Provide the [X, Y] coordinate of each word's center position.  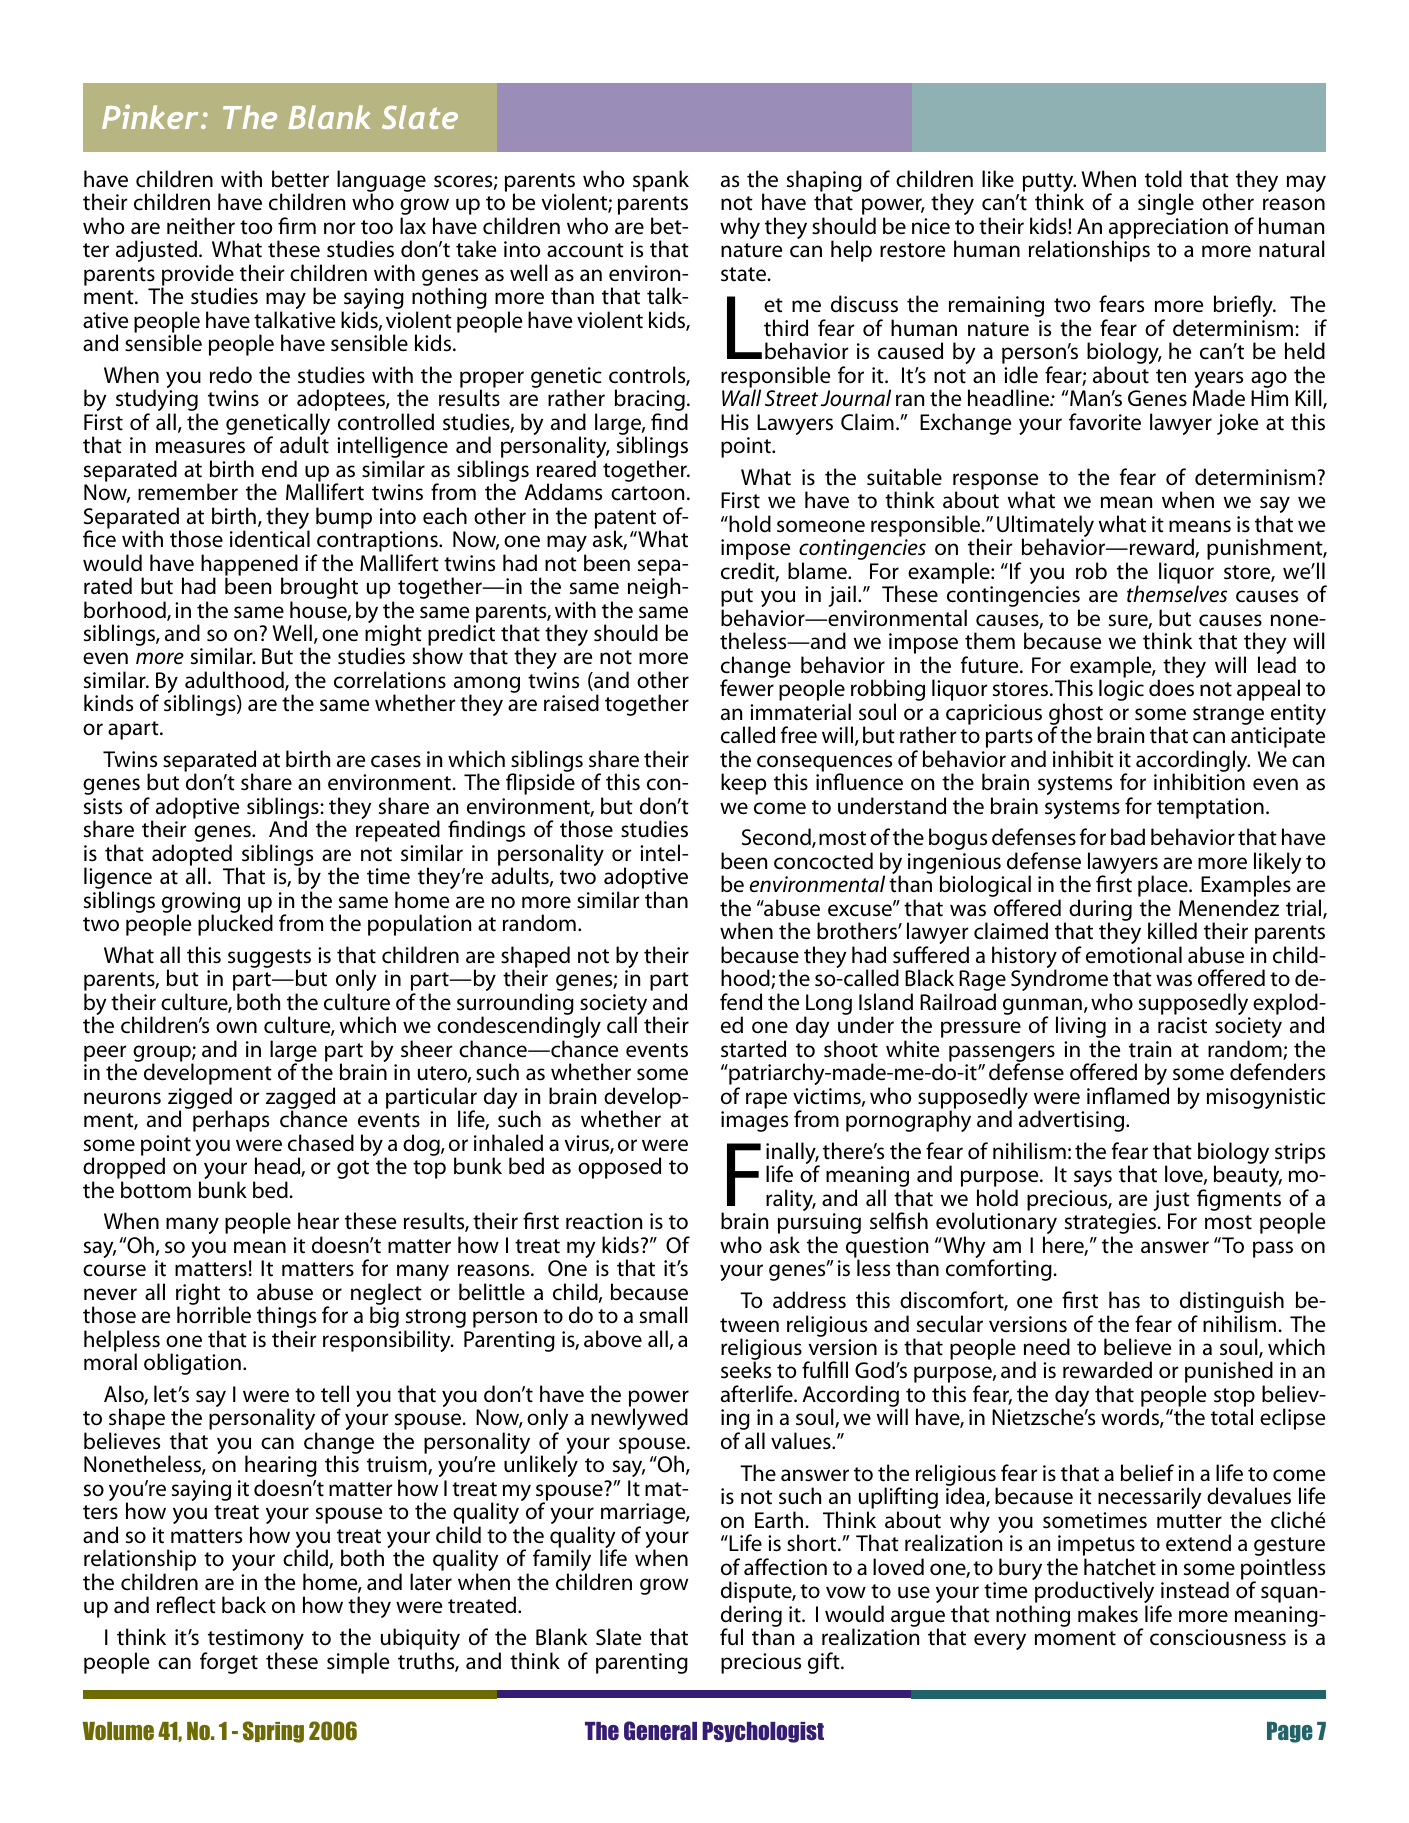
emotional [1134, 955]
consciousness [1218, 1637]
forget [229, 1663]
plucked [235, 924]
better [300, 179]
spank [661, 181]
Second [777, 838]
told [1163, 179]
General [660, 1731]
